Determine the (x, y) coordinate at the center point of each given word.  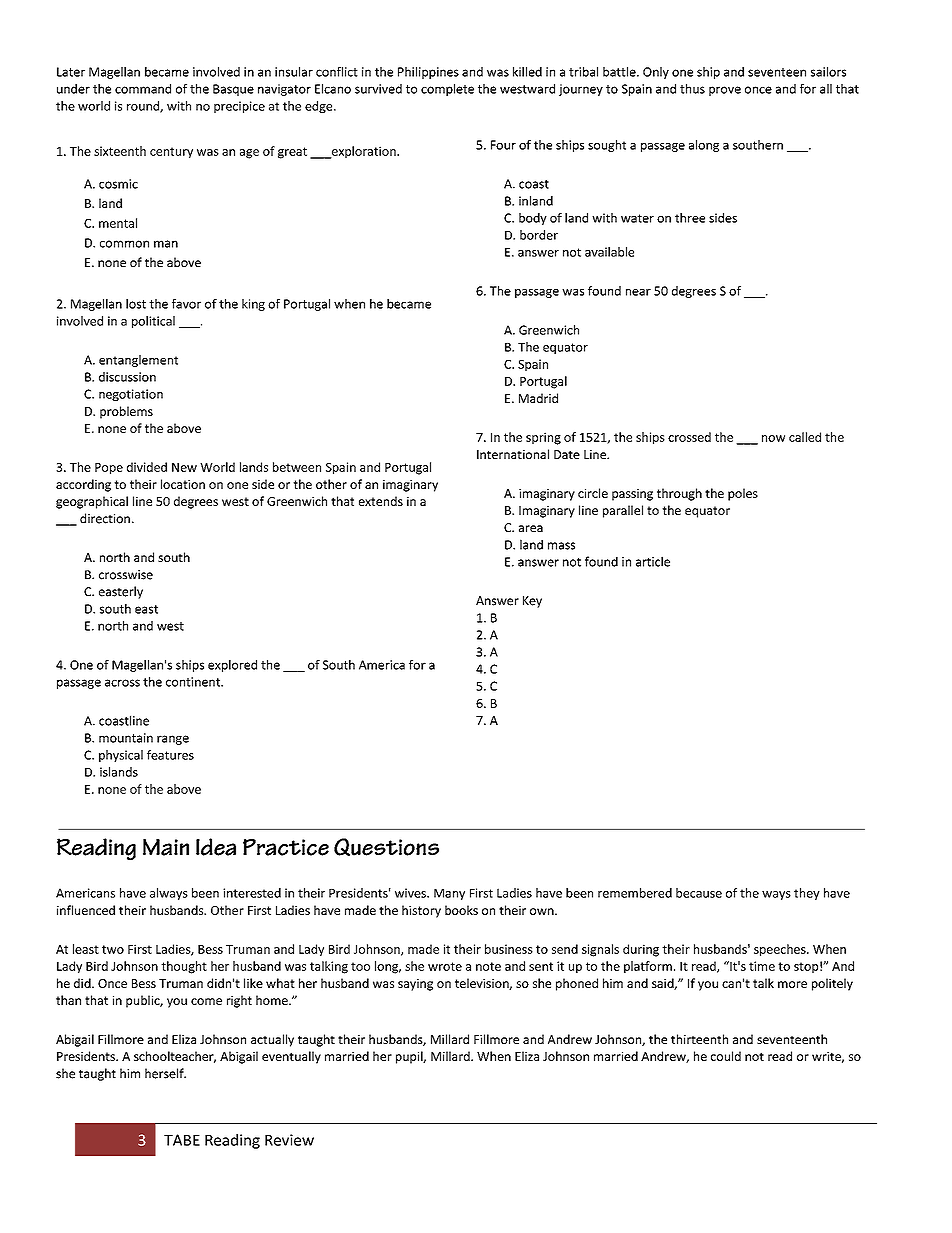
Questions (386, 847)
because (699, 893)
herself (165, 1073)
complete (447, 90)
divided (147, 467)
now (773, 438)
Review (289, 1140)
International (513, 454)
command (143, 89)
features (170, 755)
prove (725, 91)
